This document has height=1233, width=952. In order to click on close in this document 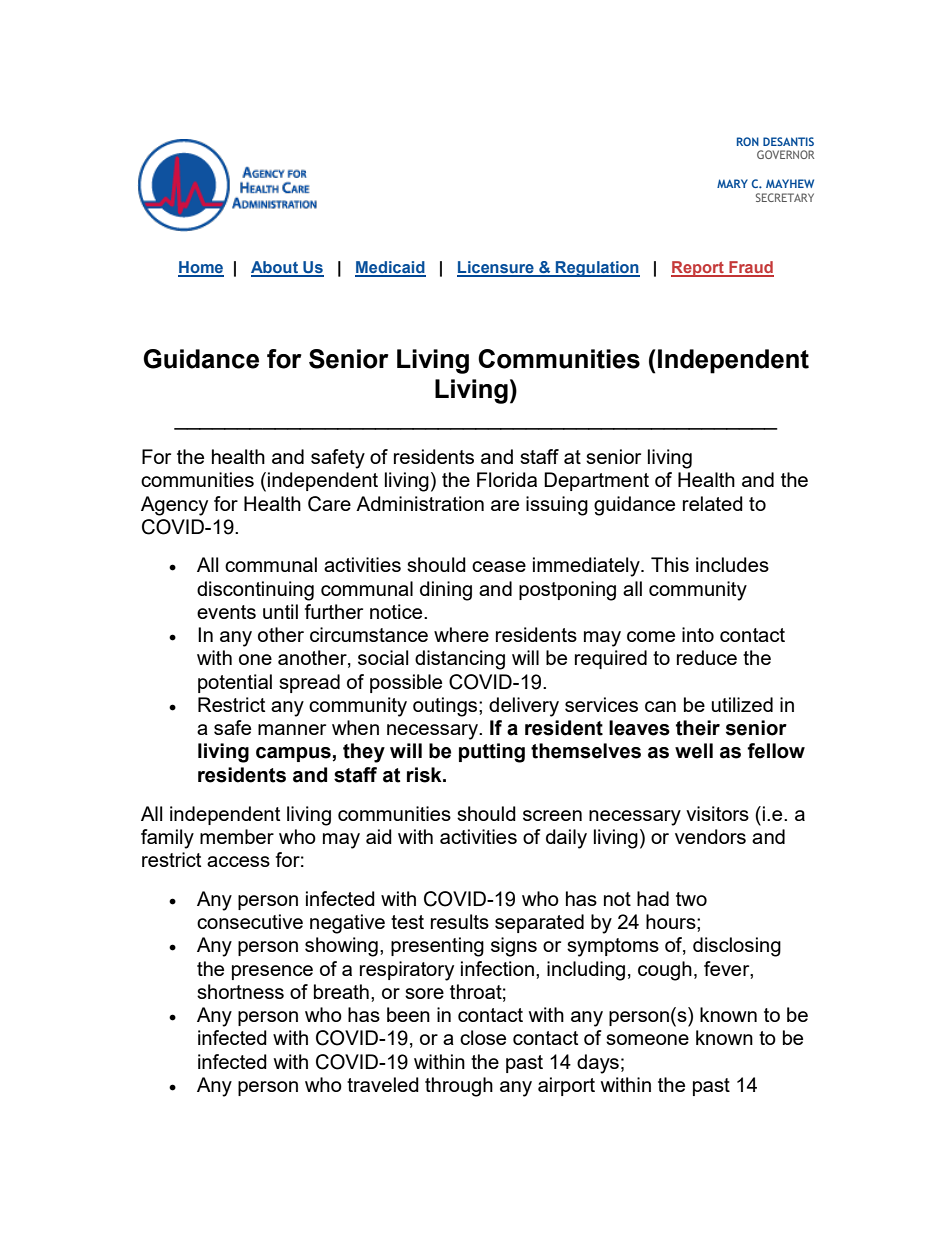, I will do `click(483, 1037)`.
